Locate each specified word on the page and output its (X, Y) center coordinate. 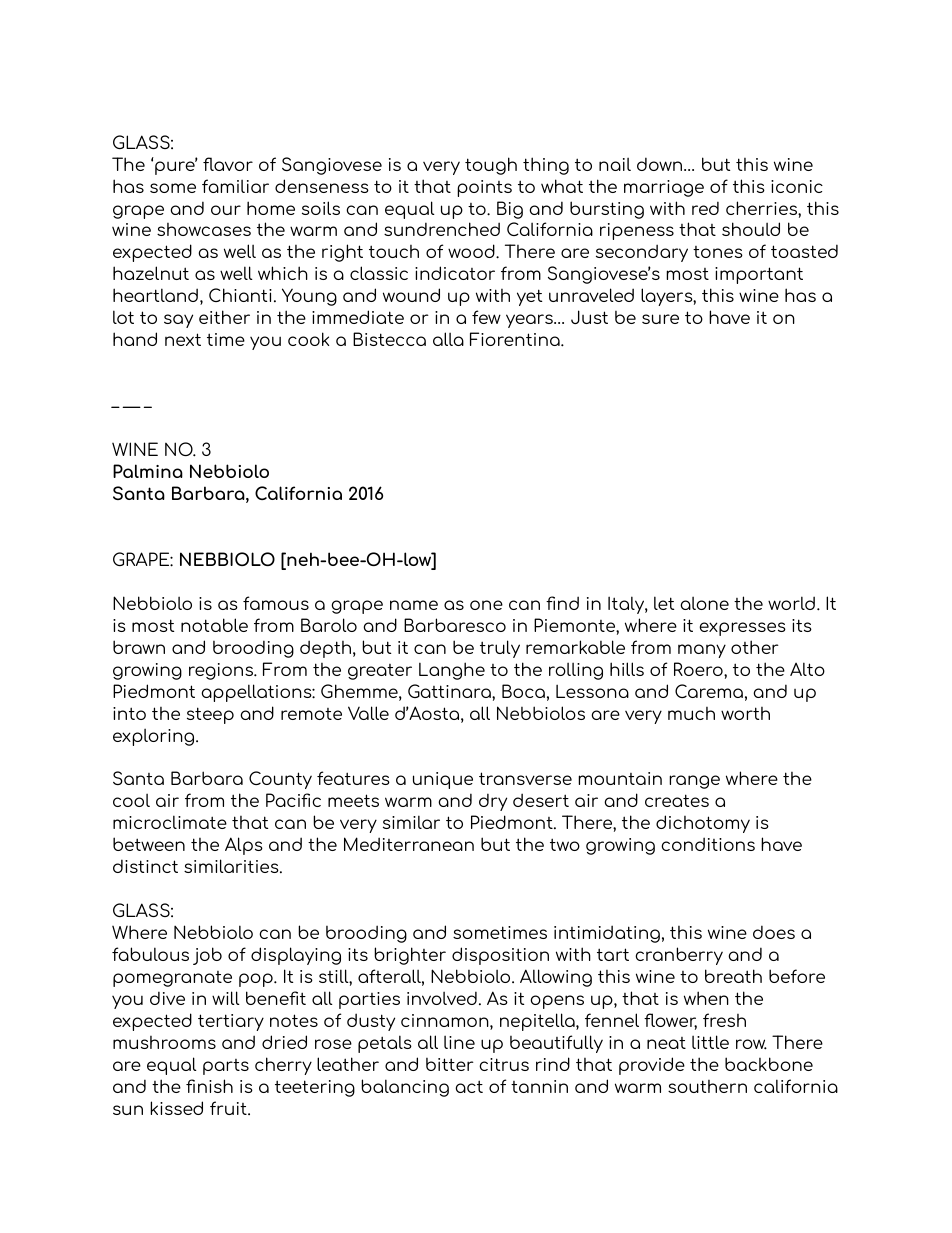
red (705, 208)
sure (660, 319)
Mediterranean (409, 844)
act (469, 1086)
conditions (708, 844)
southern (707, 1086)
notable (214, 625)
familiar (235, 186)
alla (448, 339)
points (484, 188)
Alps (244, 846)
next (183, 339)
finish (209, 1086)
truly (500, 649)
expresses (742, 629)
